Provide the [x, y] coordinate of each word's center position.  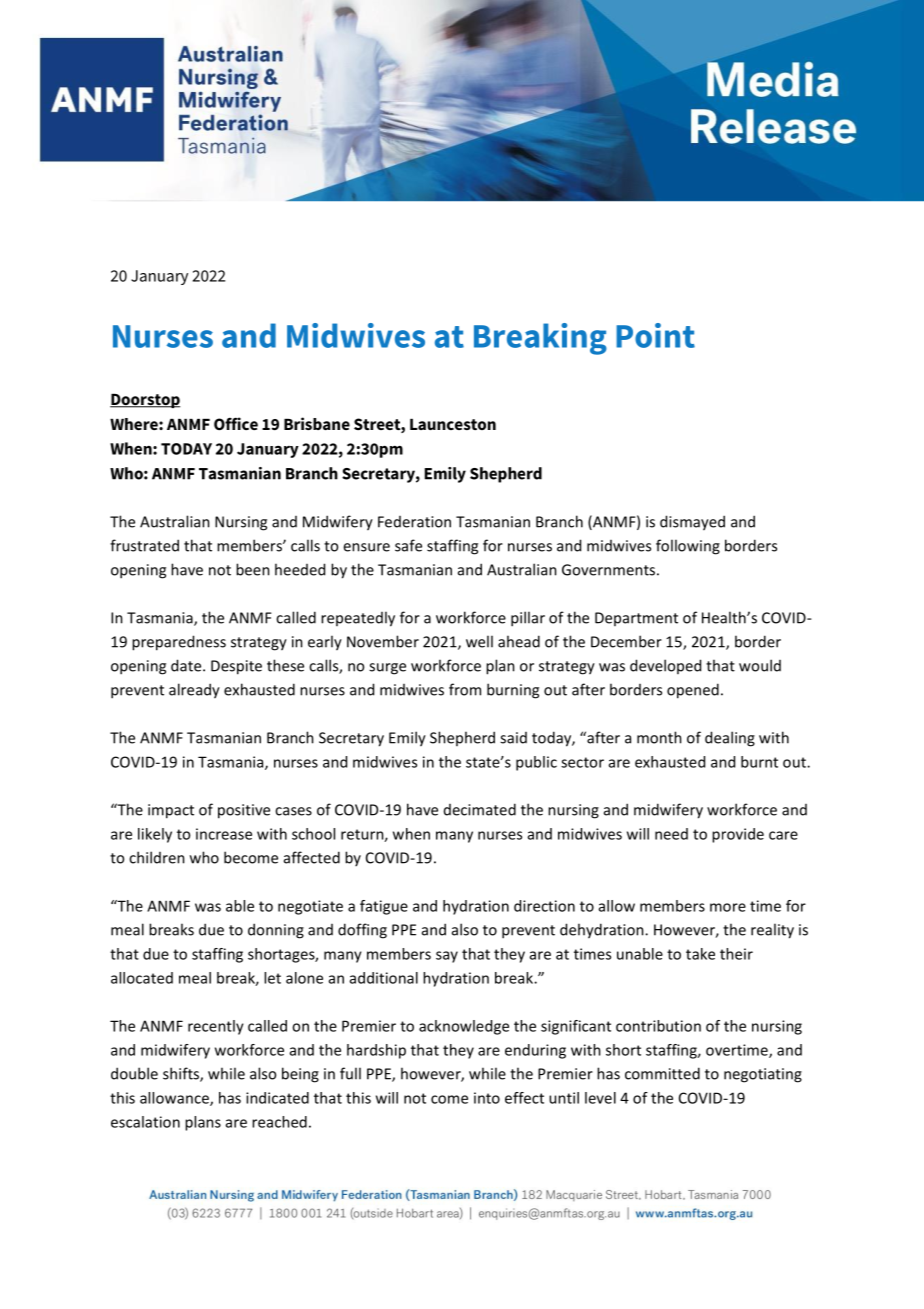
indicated [277, 1098]
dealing [730, 739]
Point [655, 335]
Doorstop [145, 401]
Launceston [453, 424]
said [513, 738]
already [194, 691]
